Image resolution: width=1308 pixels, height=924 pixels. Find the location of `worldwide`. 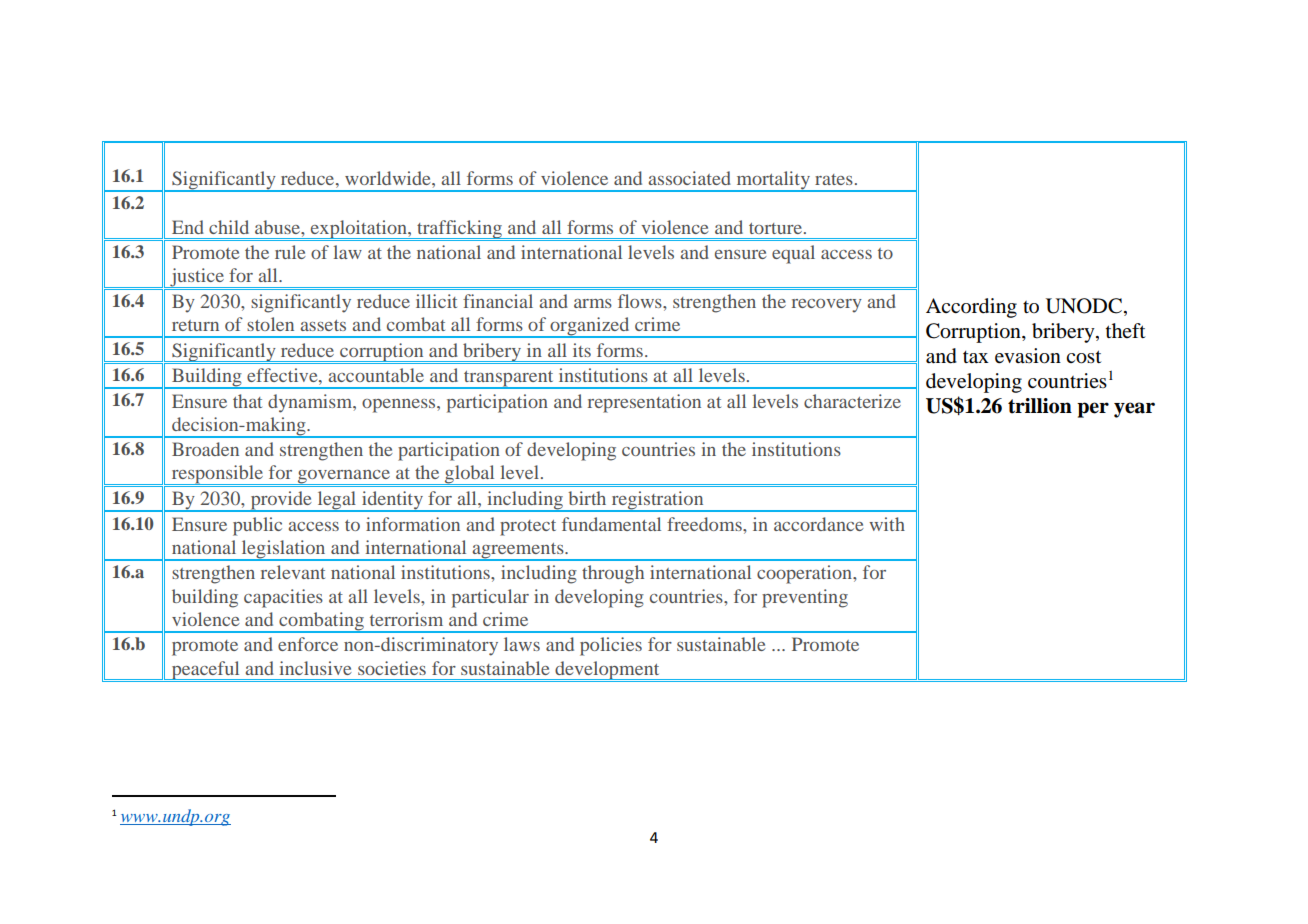

worldwide is located at coordinates (389, 178).
